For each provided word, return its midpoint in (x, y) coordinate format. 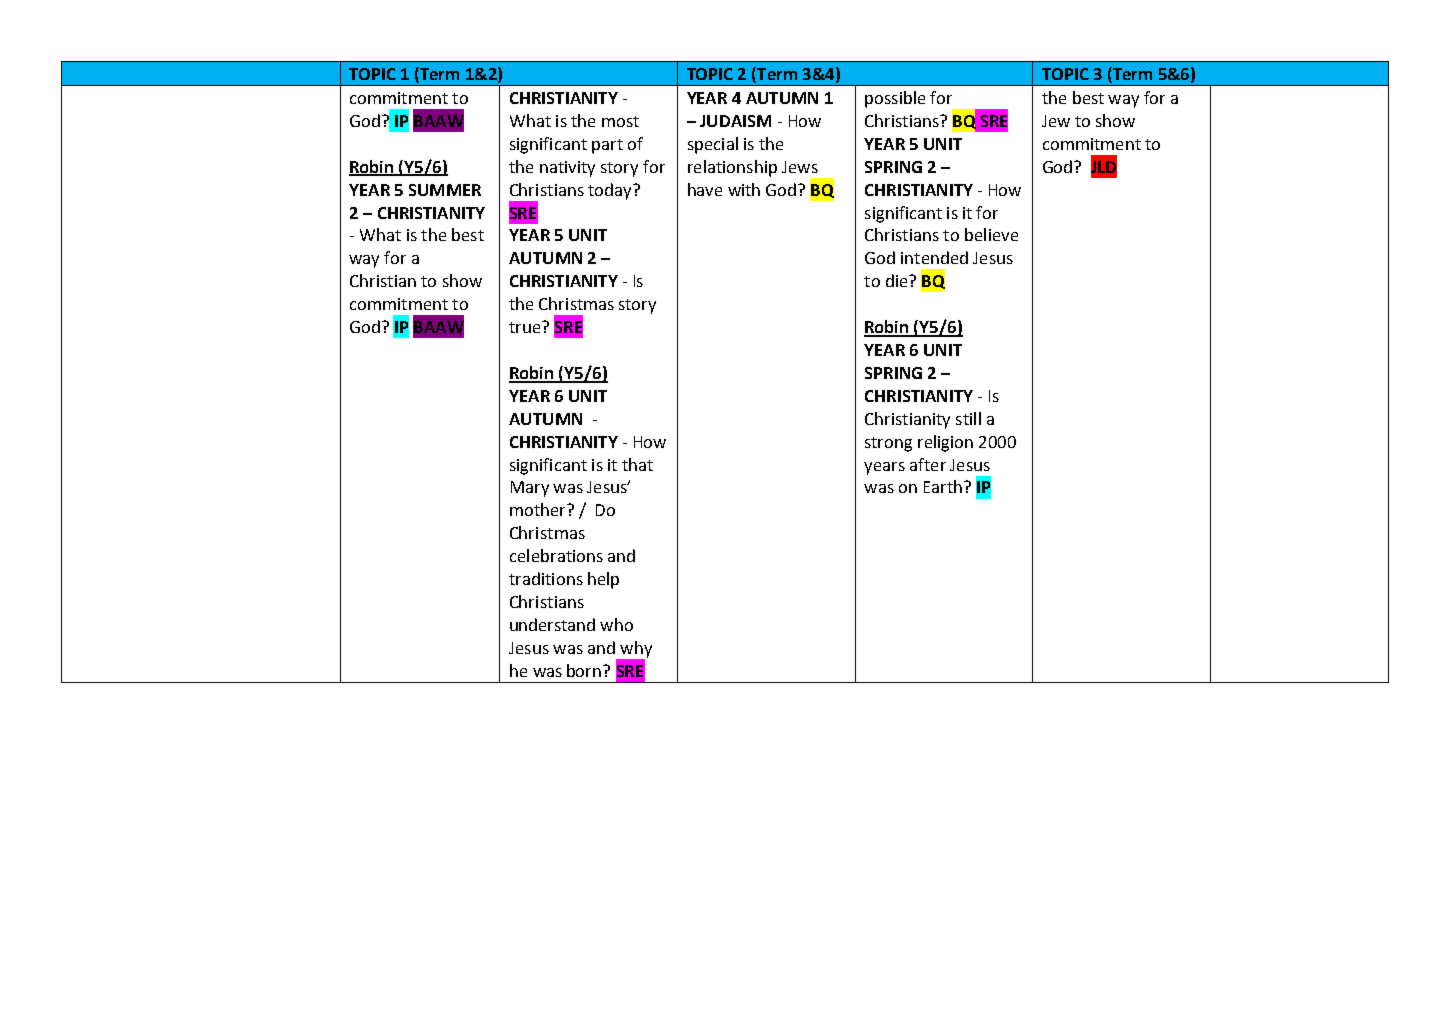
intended (934, 257)
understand (552, 624)
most (620, 121)
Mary (530, 489)
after (928, 464)
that (637, 464)
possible (895, 99)
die (898, 280)
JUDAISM (735, 121)
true (526, 327)
